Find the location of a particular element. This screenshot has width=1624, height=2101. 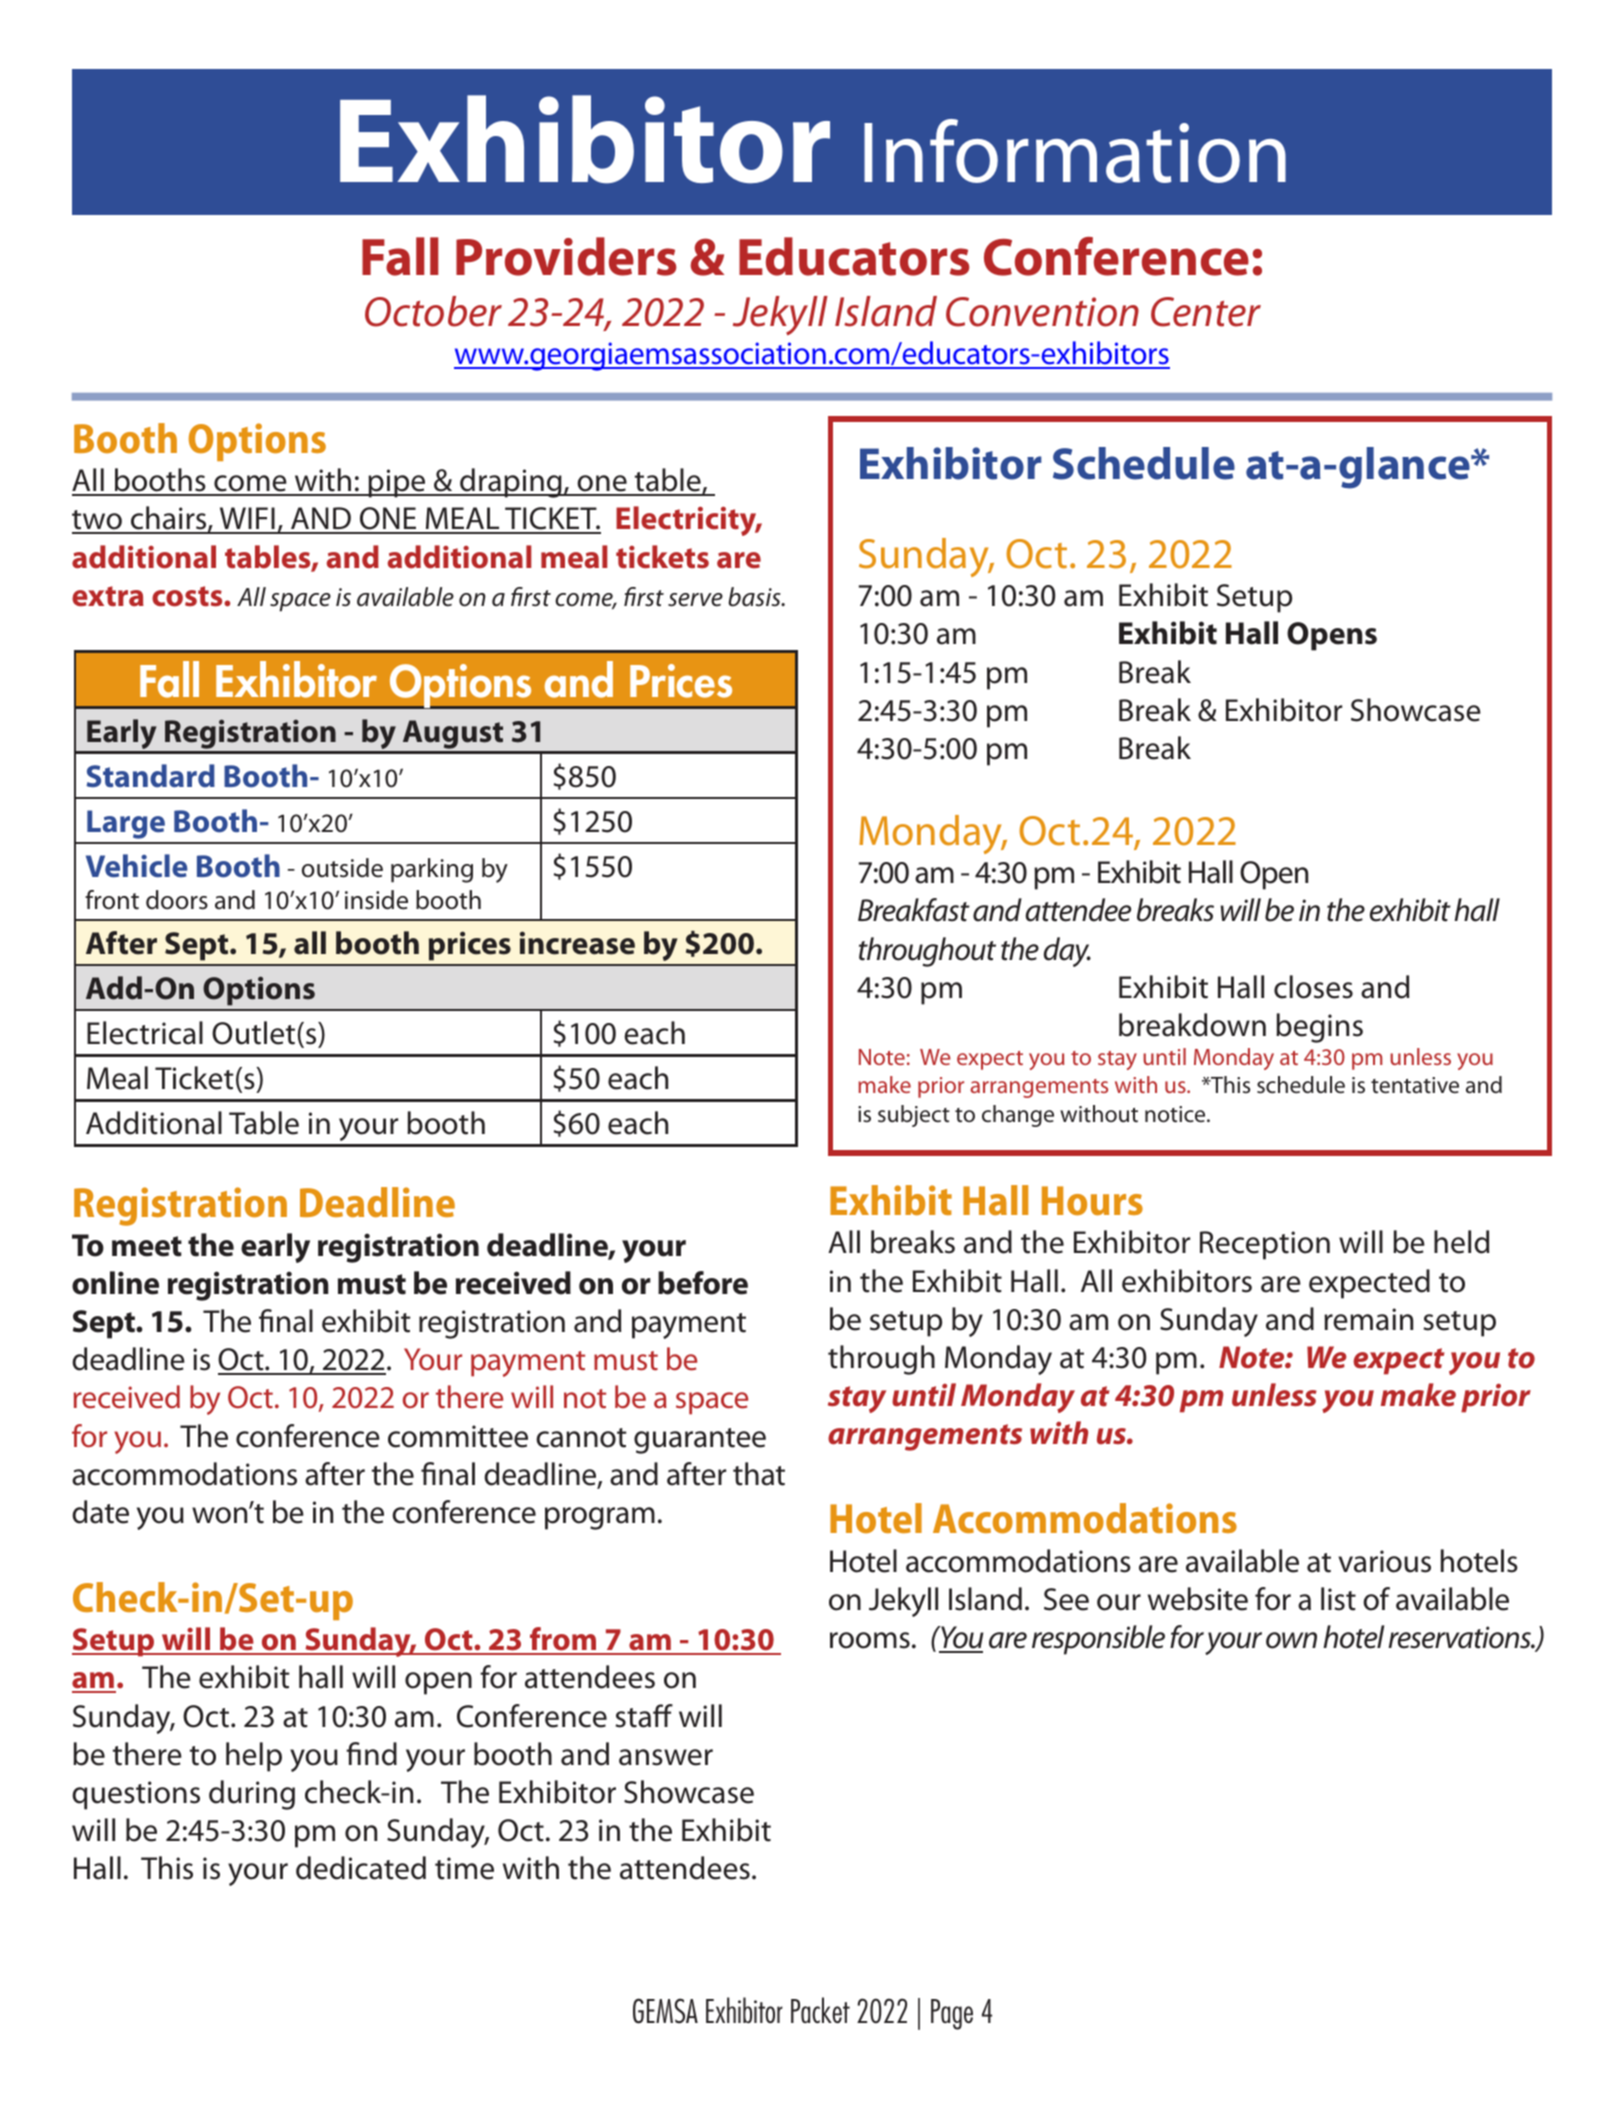

subject is located at coordinates (914, 1116).
